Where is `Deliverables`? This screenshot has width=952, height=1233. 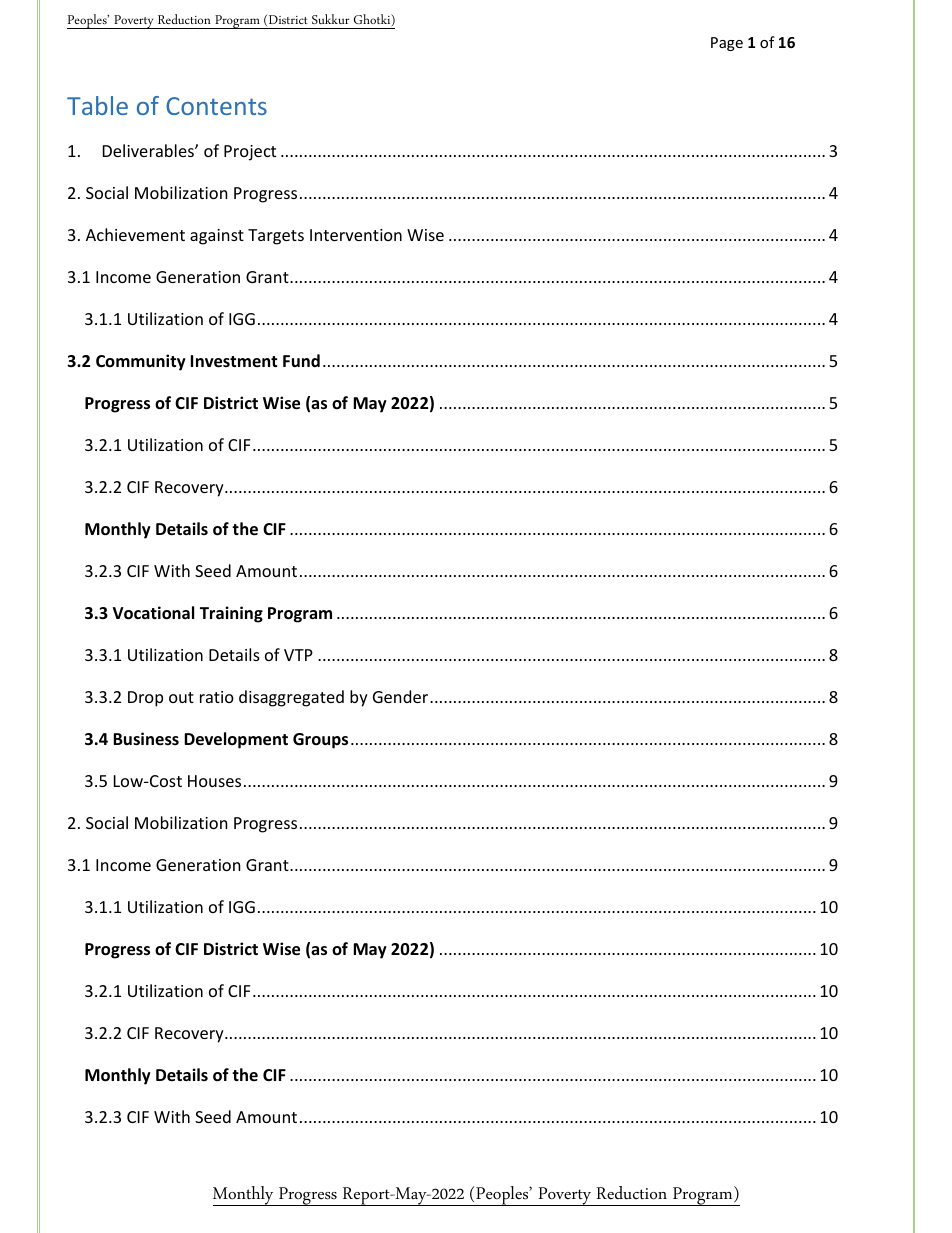
Deliverables is located at coordinates (149, 150).
